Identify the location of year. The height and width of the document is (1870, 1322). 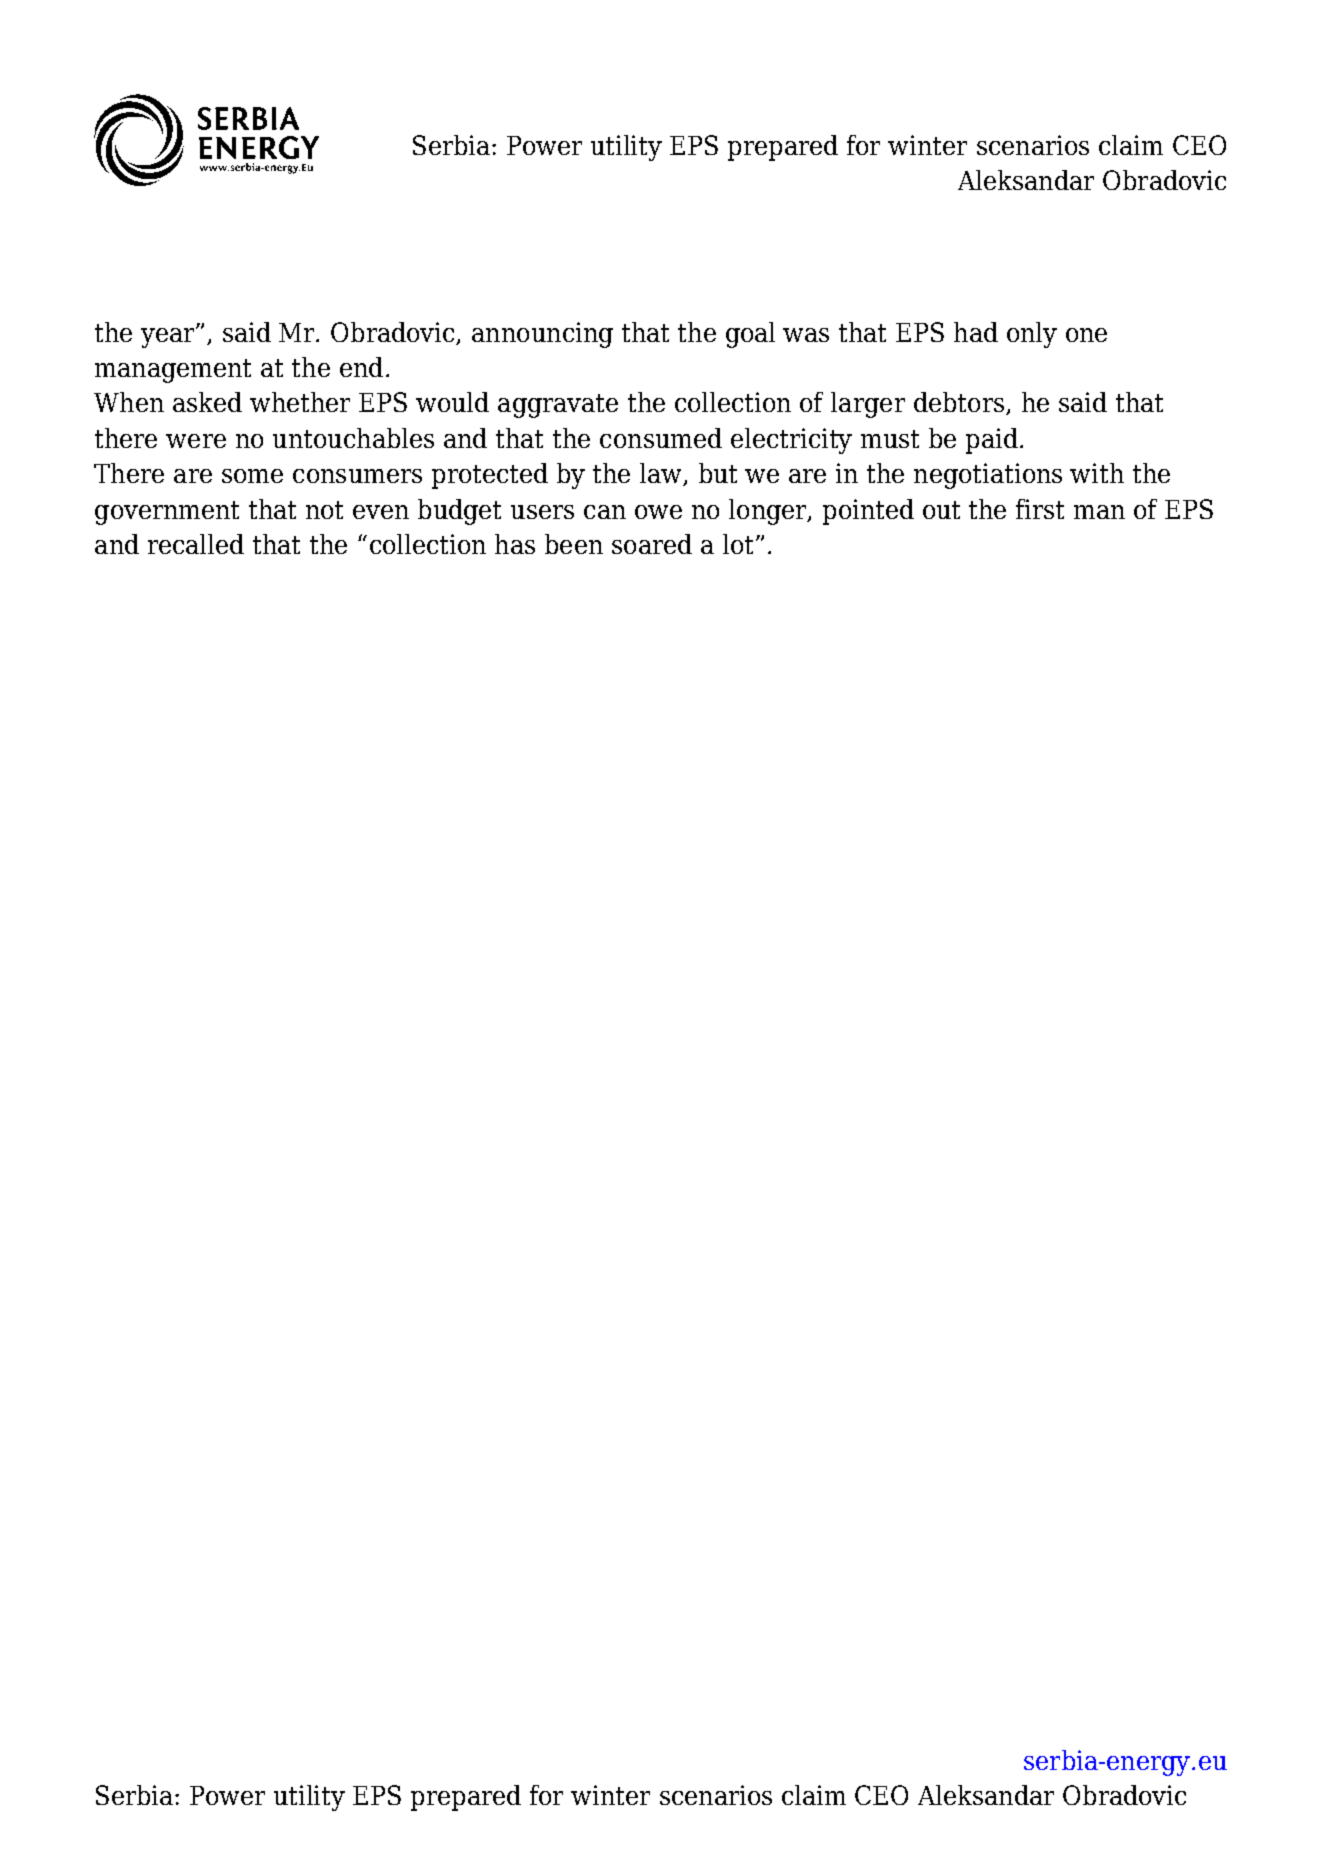
(169, 337).
